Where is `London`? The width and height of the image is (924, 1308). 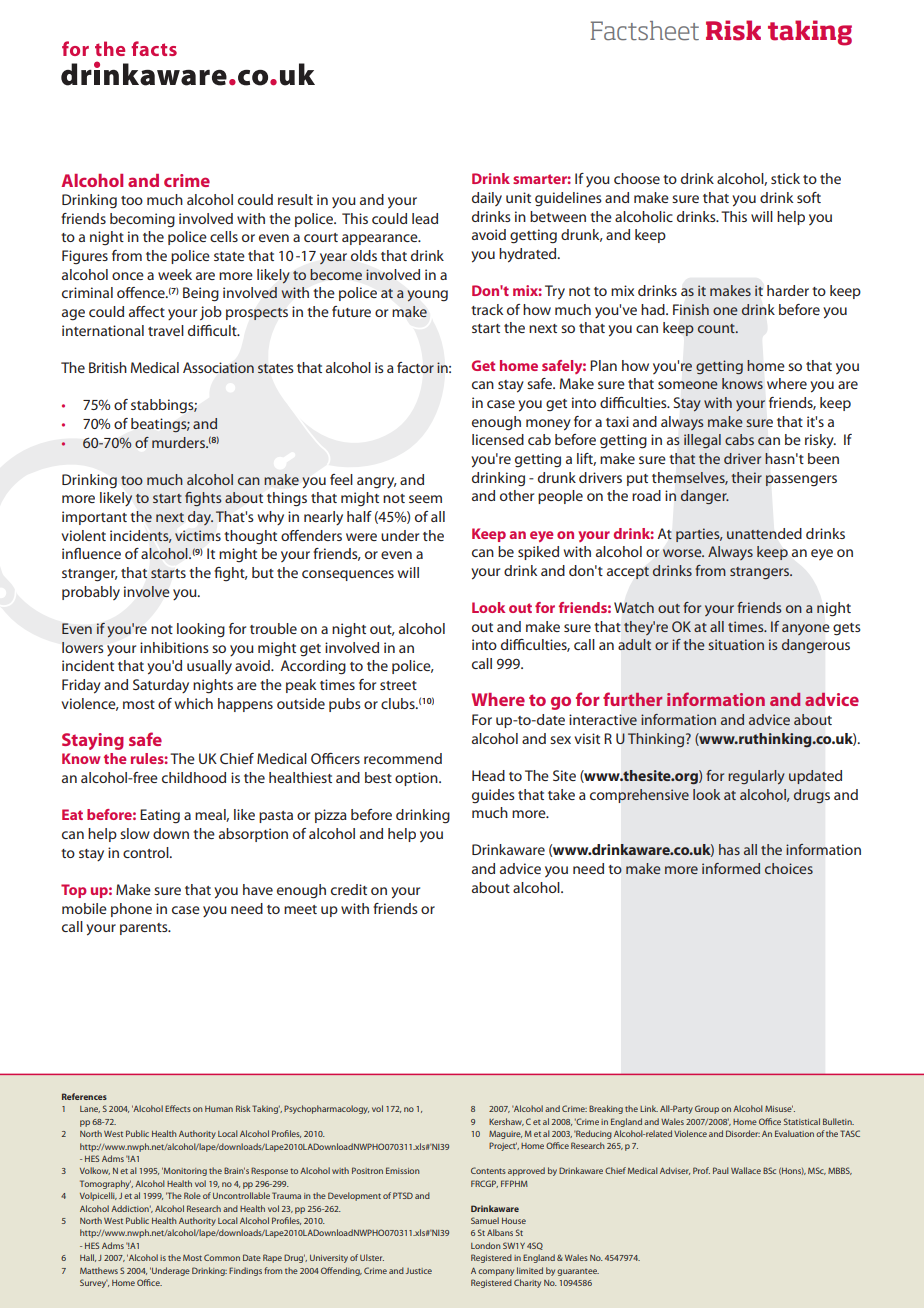 London is located at coordinates (486, 1245).
